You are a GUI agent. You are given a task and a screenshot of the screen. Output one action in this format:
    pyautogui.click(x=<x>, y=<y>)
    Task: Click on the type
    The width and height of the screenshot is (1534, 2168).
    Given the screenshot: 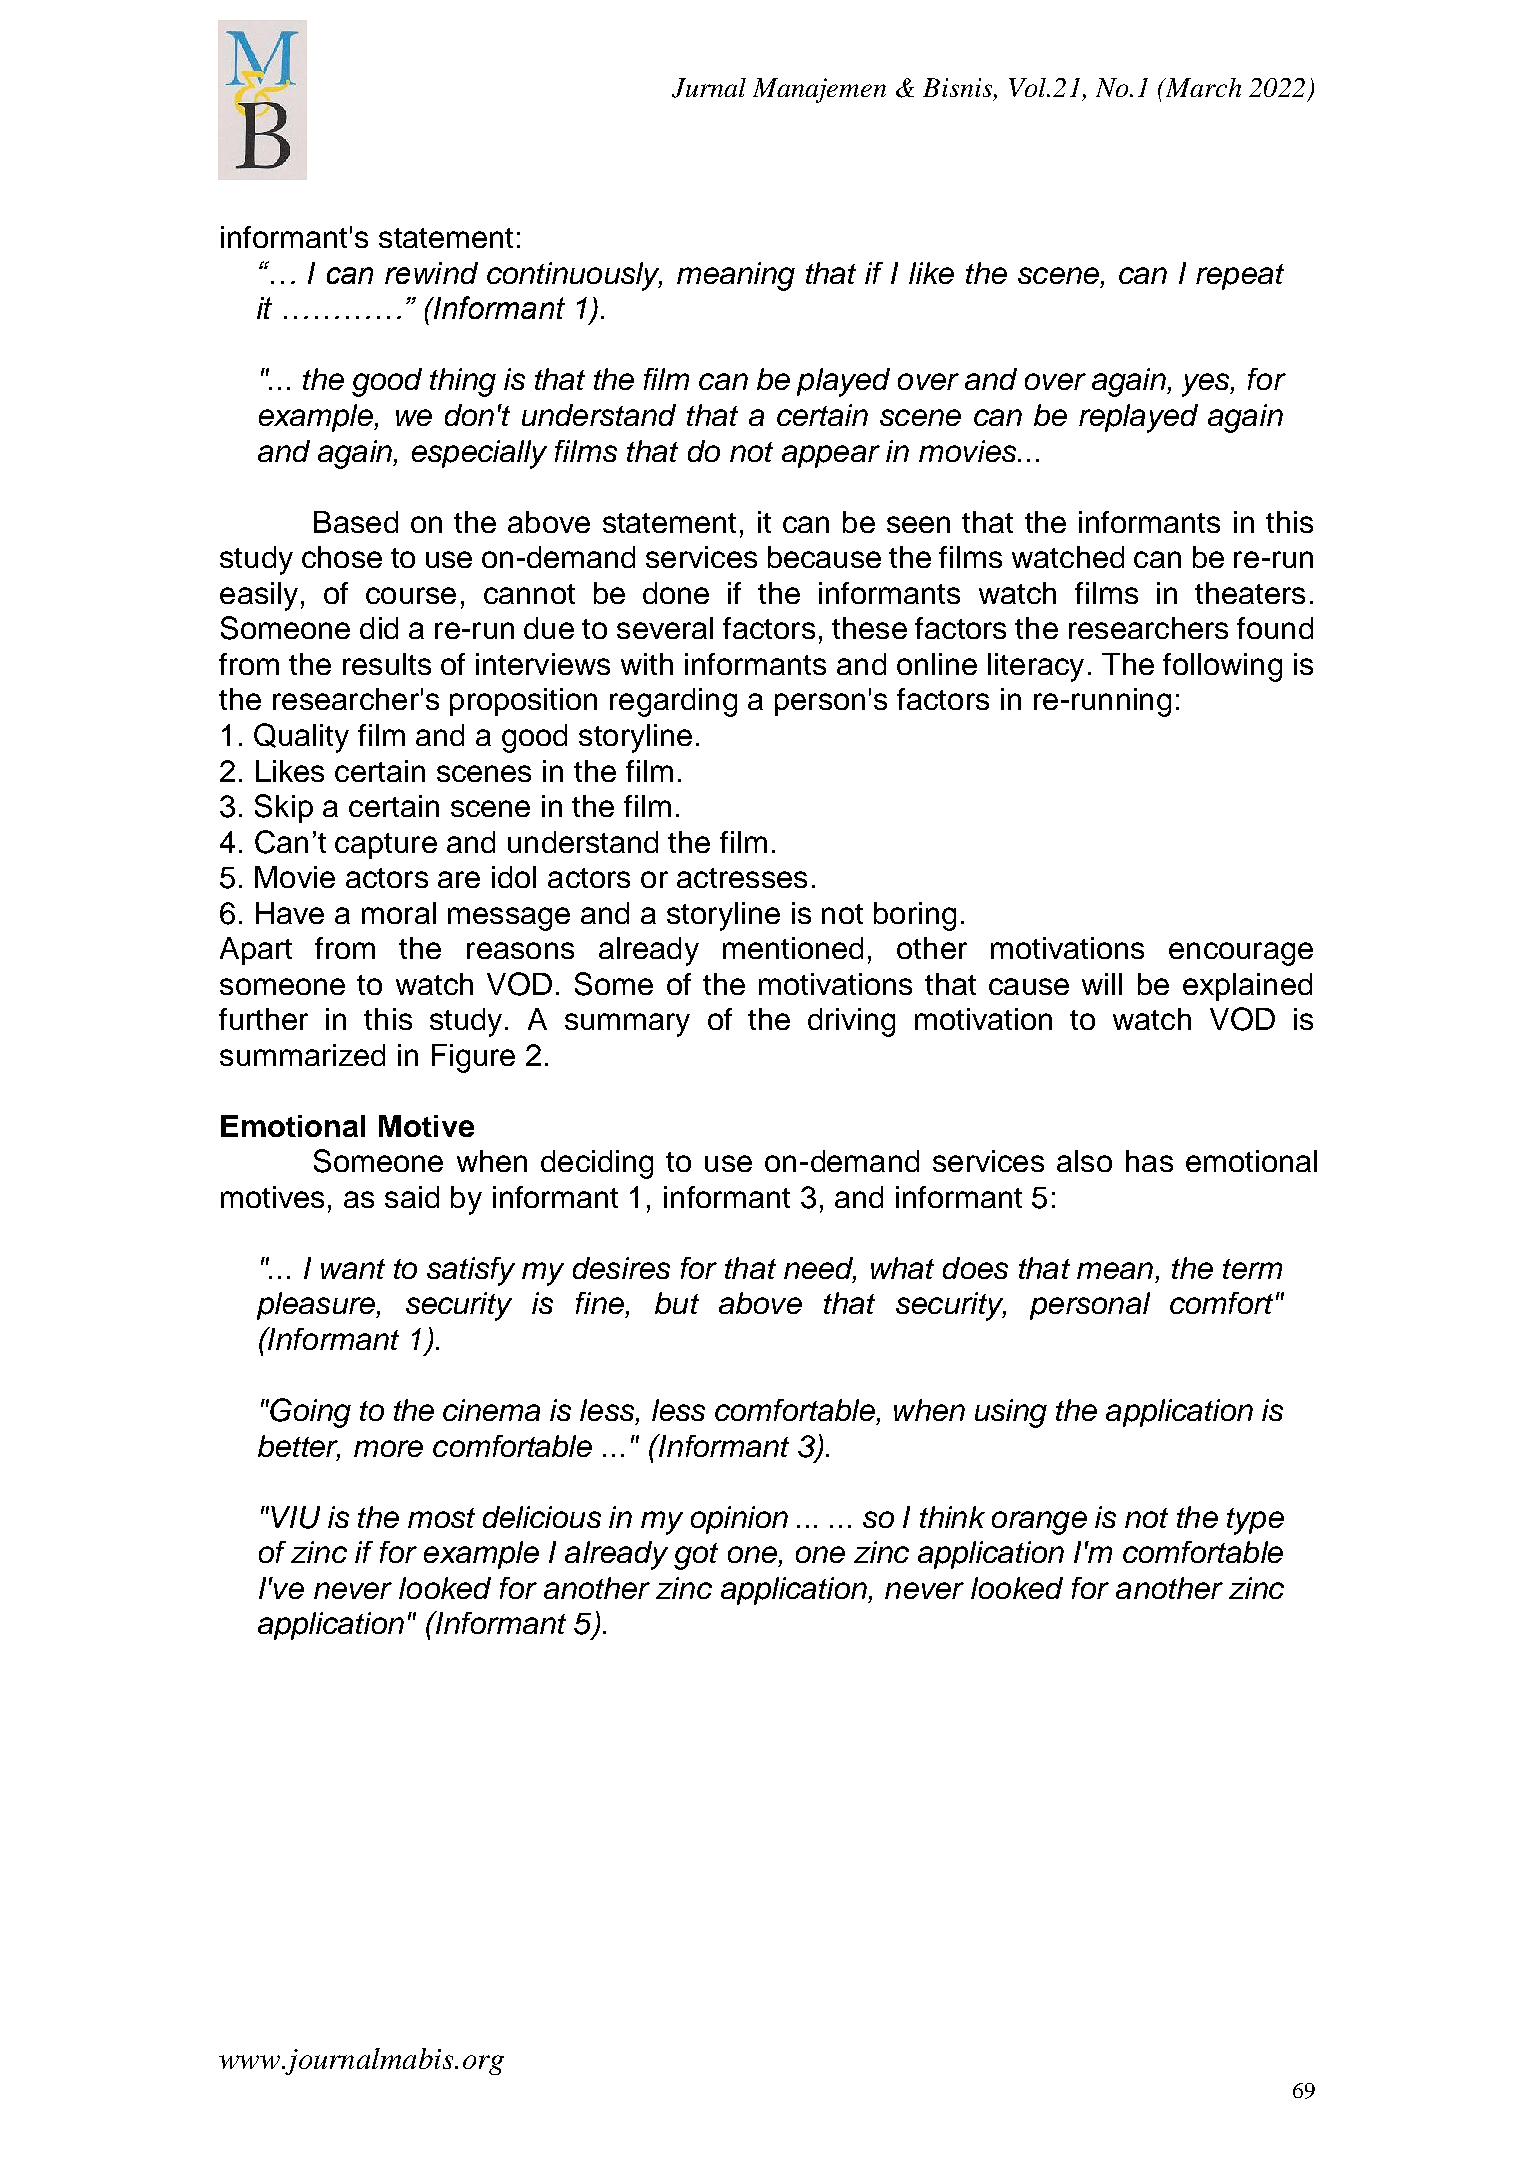 What is the action you would take?
    pyautogui.click(x=1255, y=1521)
